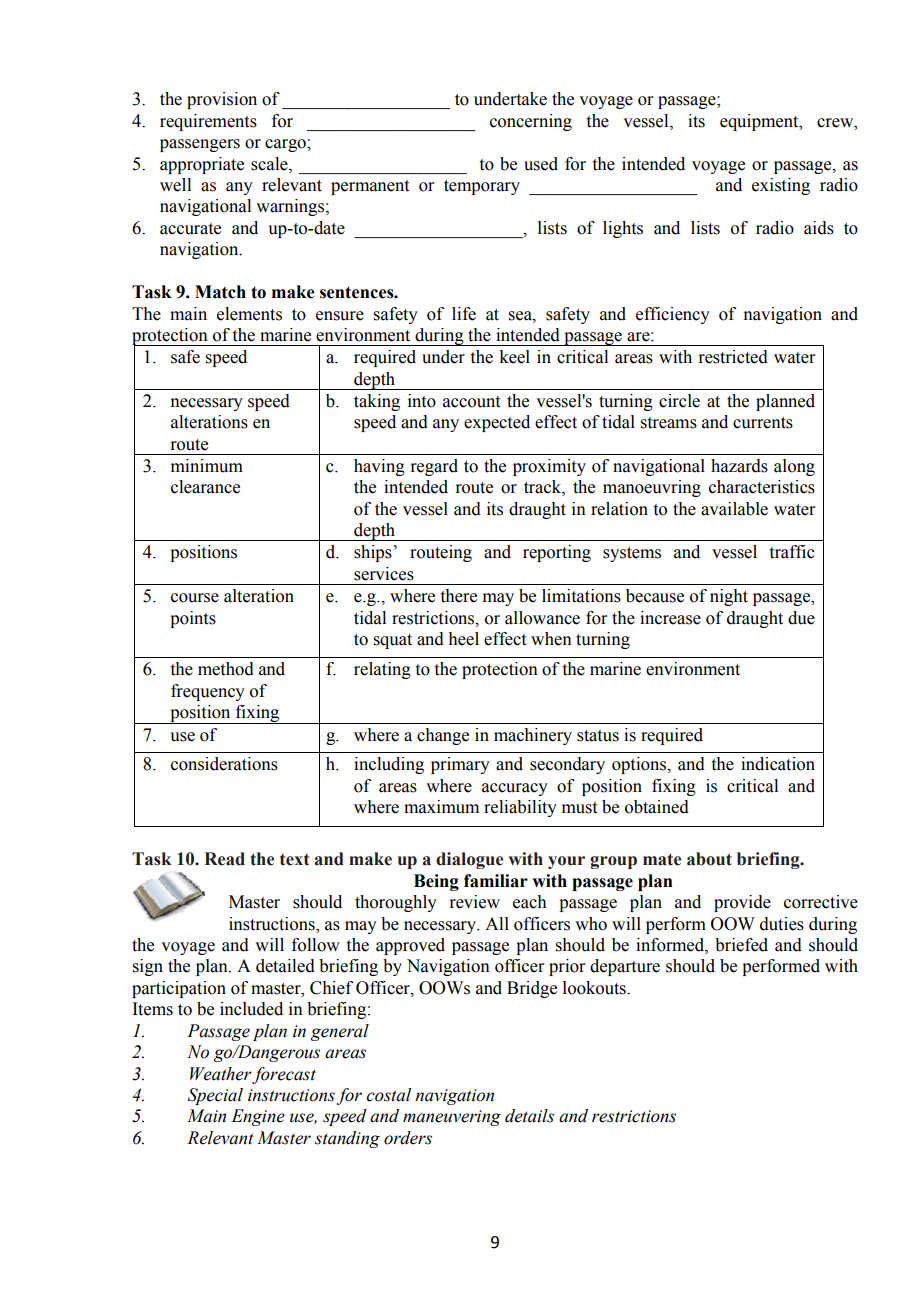 The height and width of the document is (1308, 924). Describe the element at coordinates (463, 639) in the document. I see `heel` at that location.
